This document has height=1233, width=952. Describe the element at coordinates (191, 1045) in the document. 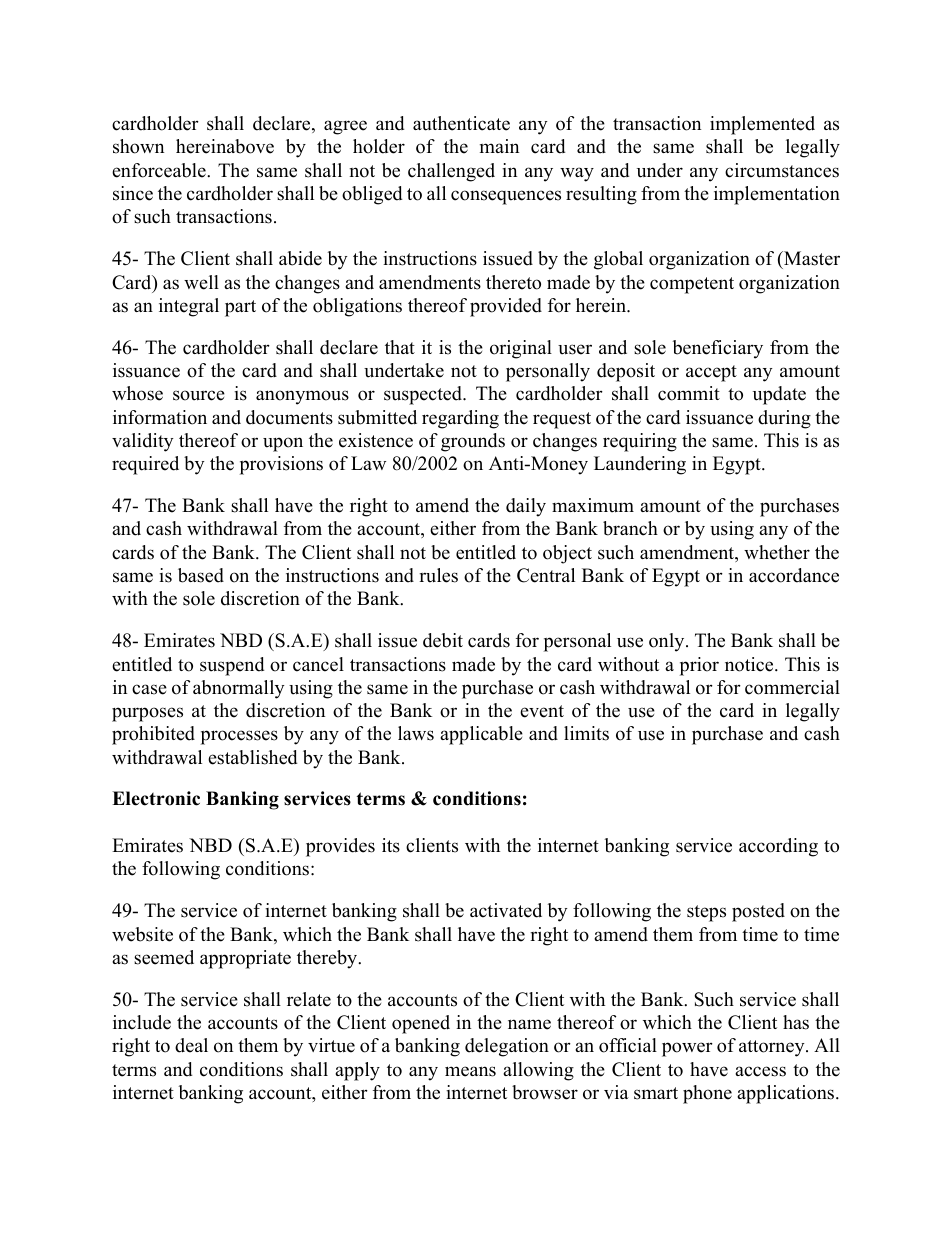

I see `deal` at that location.
